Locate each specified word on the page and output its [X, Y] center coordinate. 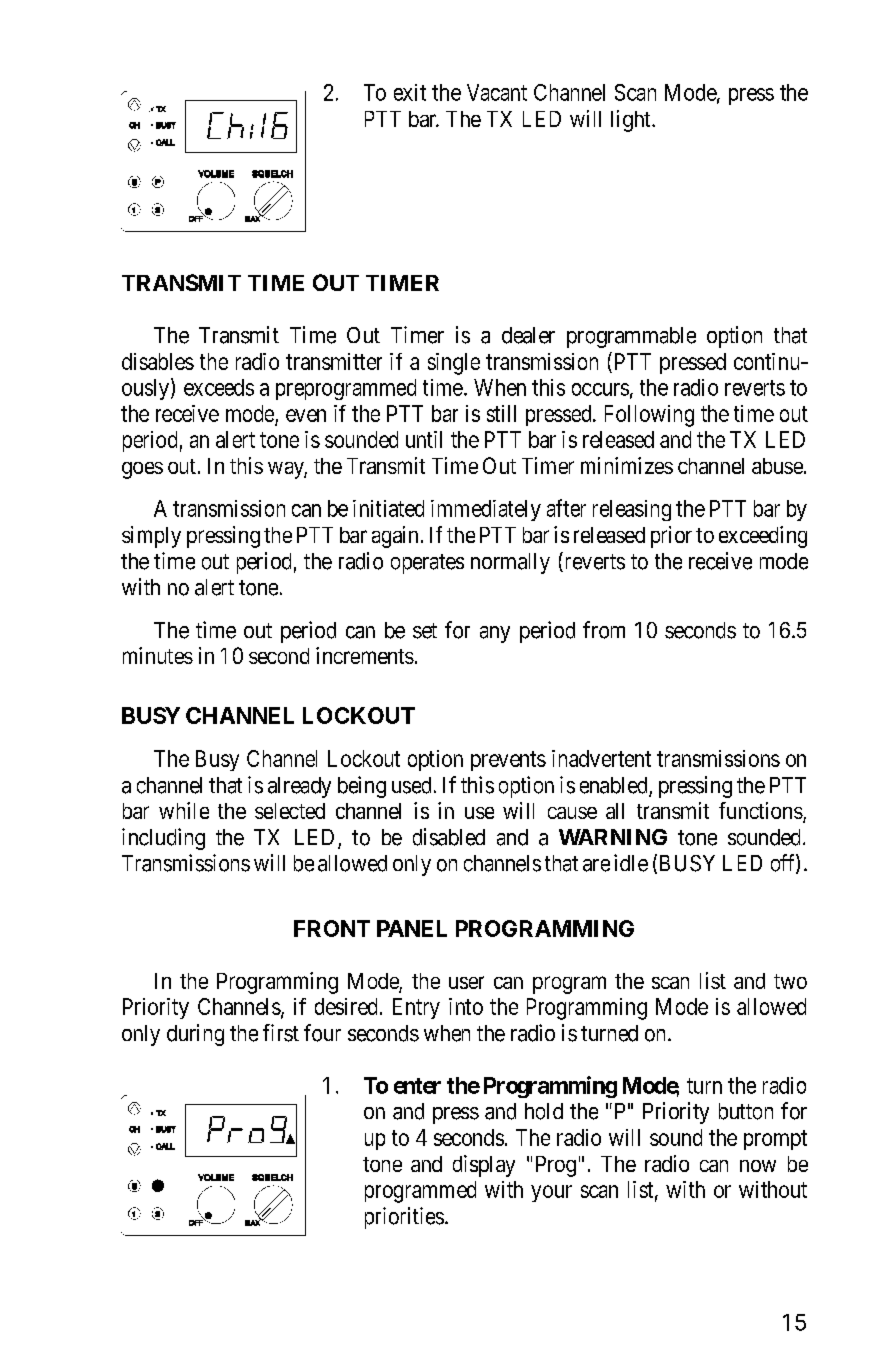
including [163, 839]
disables [158, 361]
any [495, 634]
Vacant [497, 92]
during [195, 1035]
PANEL [412, 928]
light [632, 121]
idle [631, 863]
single [454, 364]
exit [410, 92]
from [604, 630]
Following [649, 416]
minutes [158, 655]
